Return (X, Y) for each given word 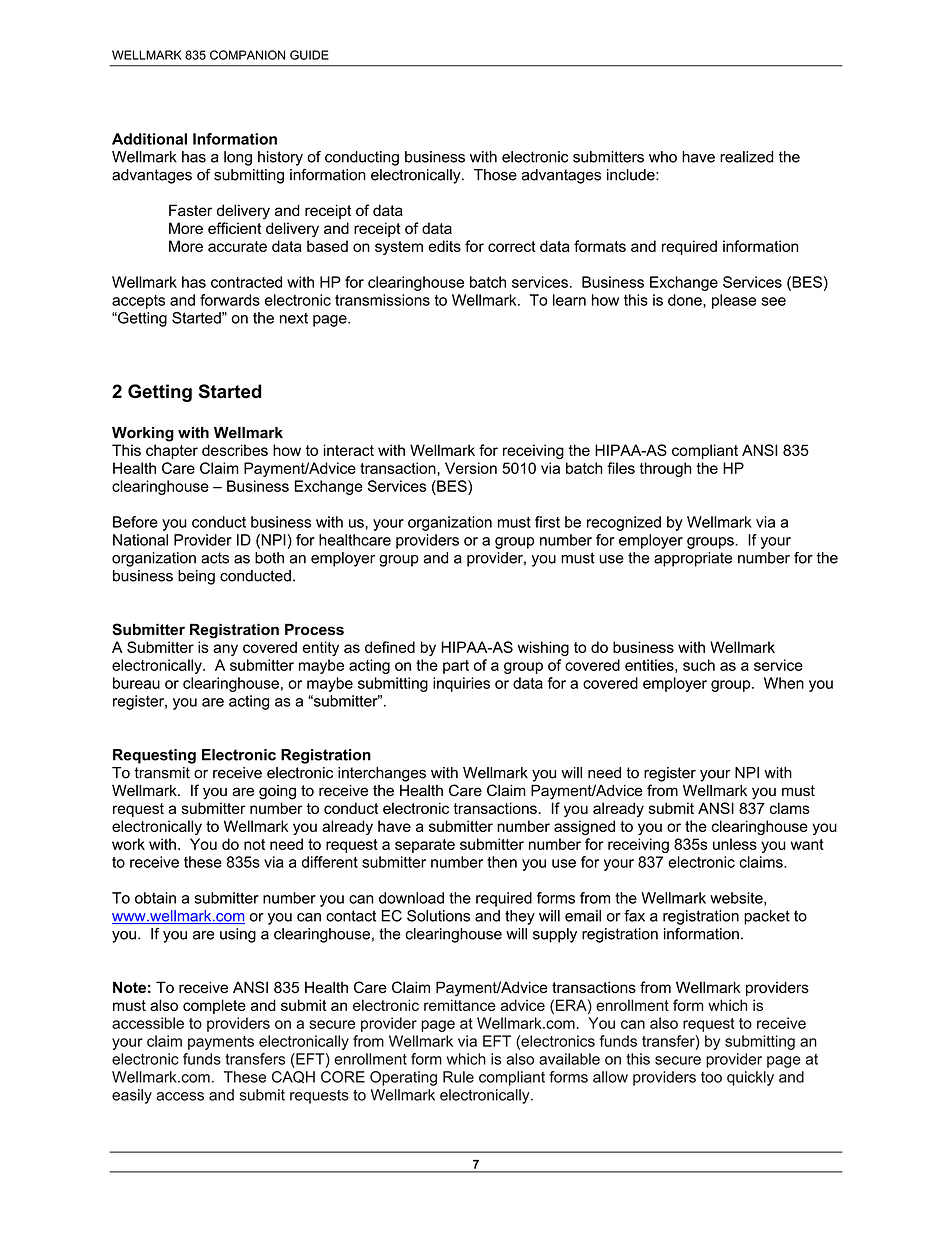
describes (235, 450)
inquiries (461, 684)
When (784, 683)
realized (747, 157)
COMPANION (247, 55)
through (666, 469)
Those (495, 175)
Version (471, 468)
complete (214, 1006)
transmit (162, 773)
